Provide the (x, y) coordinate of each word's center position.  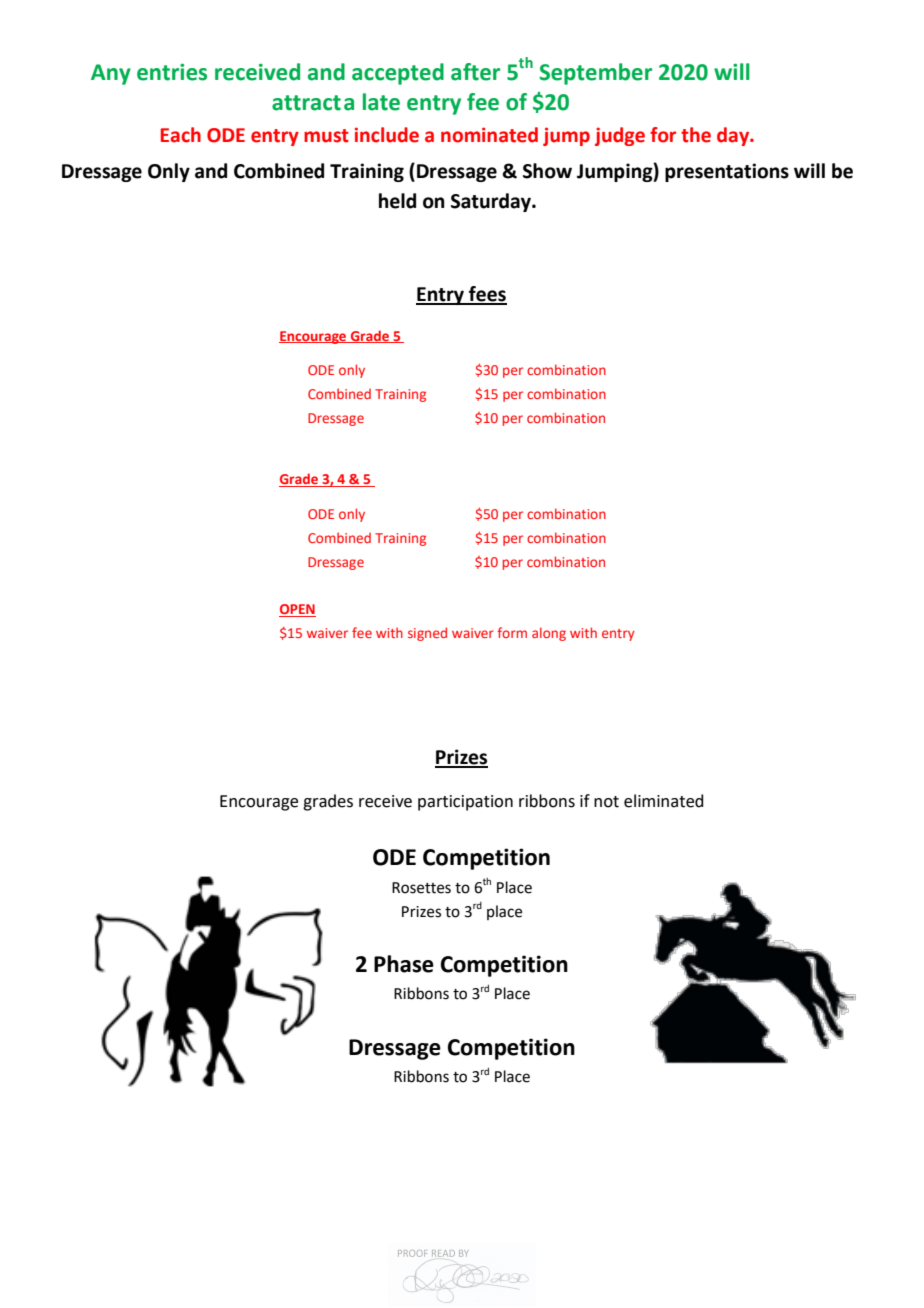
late (381, 102)
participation (465, 803)
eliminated (664, 801)
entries (172, 72)
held (397, 201)
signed (427, 634)
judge (620, 136)
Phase (404, 964)
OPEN (297, 610)
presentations (727, 172)
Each (181, 135)
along (549, 634)
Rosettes (421, 888)
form (512, 632)
